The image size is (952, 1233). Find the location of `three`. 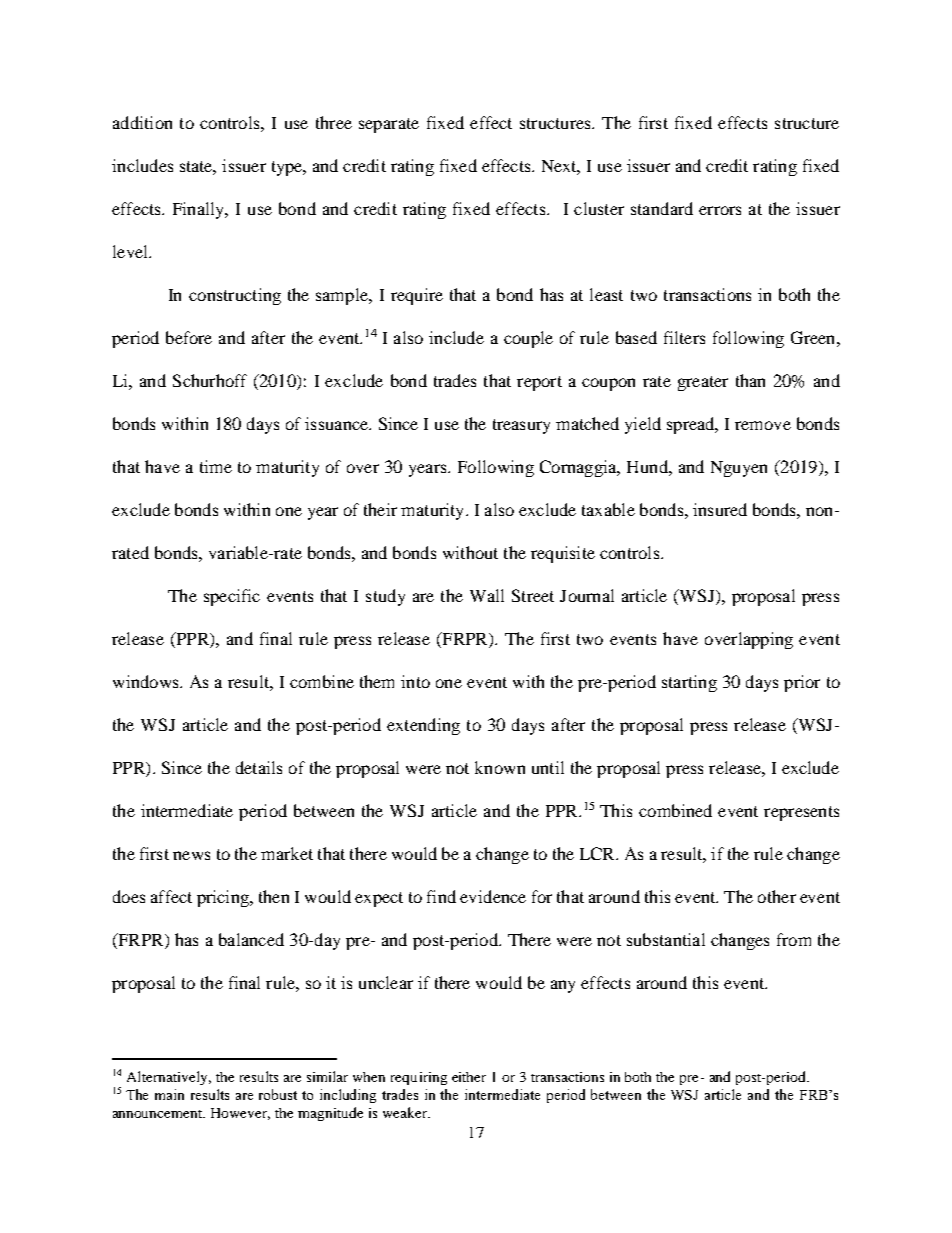

three is located at coordinates (334, 122).
